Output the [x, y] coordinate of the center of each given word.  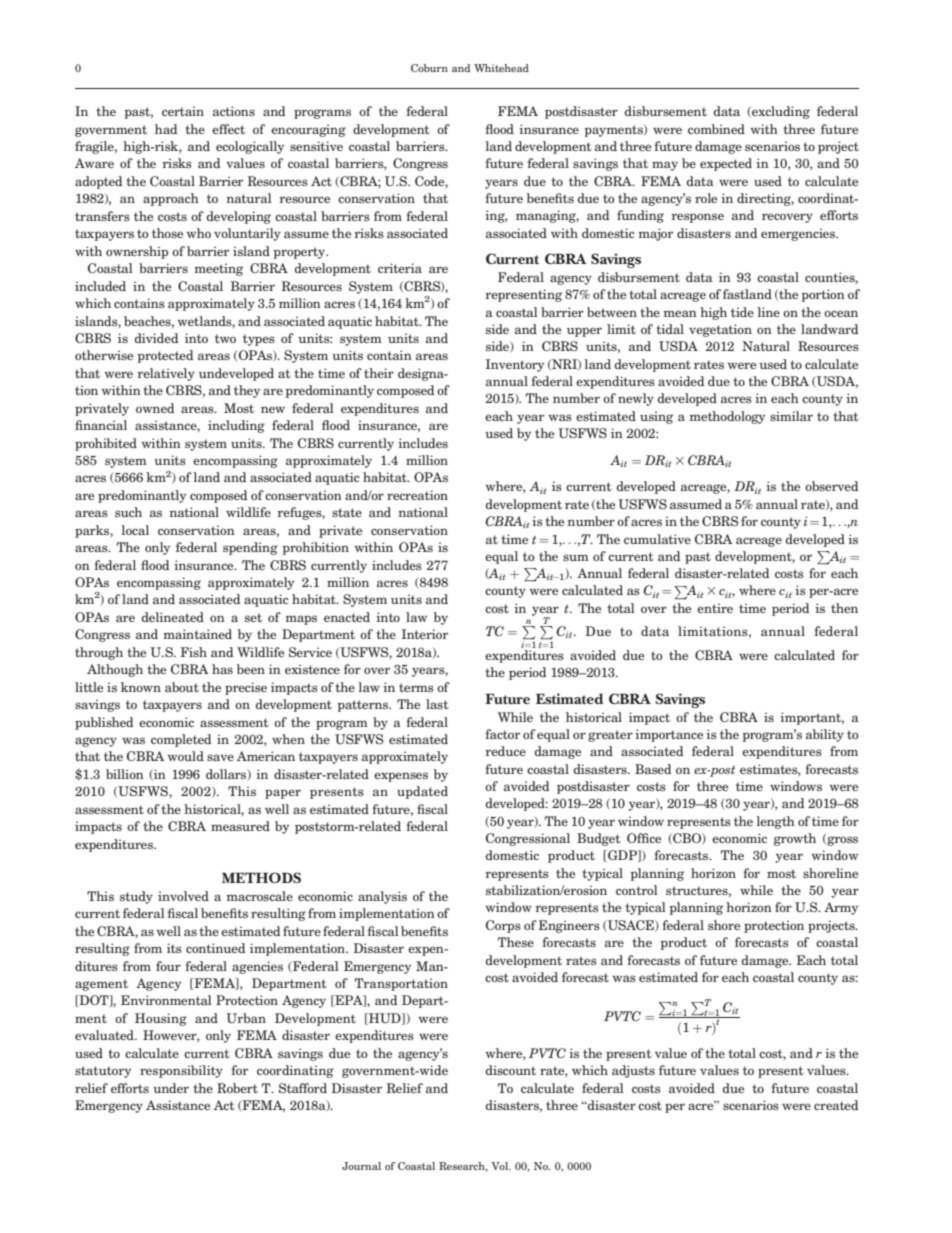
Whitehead [501, 68]
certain [183, 111]
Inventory [515, 365]
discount [511, 1070]
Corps [503, 926]
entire [715, 608]
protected [165, 356]
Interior [425, 634]
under [171, 1088]
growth [795, 839]
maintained [197, 634]
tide [742, 312]
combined [716, 129]
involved [183, 896]
